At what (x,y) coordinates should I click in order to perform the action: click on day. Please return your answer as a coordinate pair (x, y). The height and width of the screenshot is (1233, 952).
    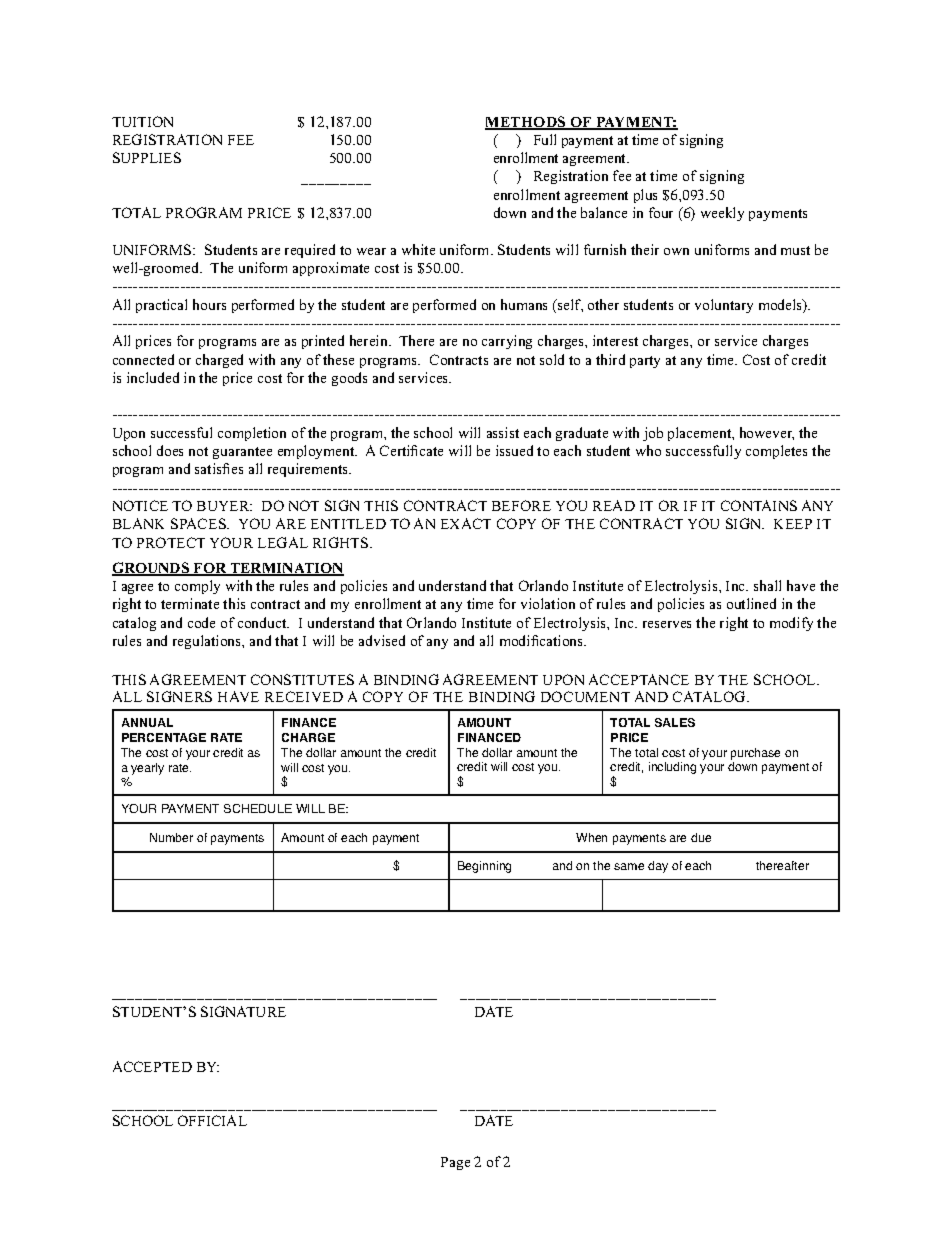
    Looking at the image, I should click on (658, 867).
